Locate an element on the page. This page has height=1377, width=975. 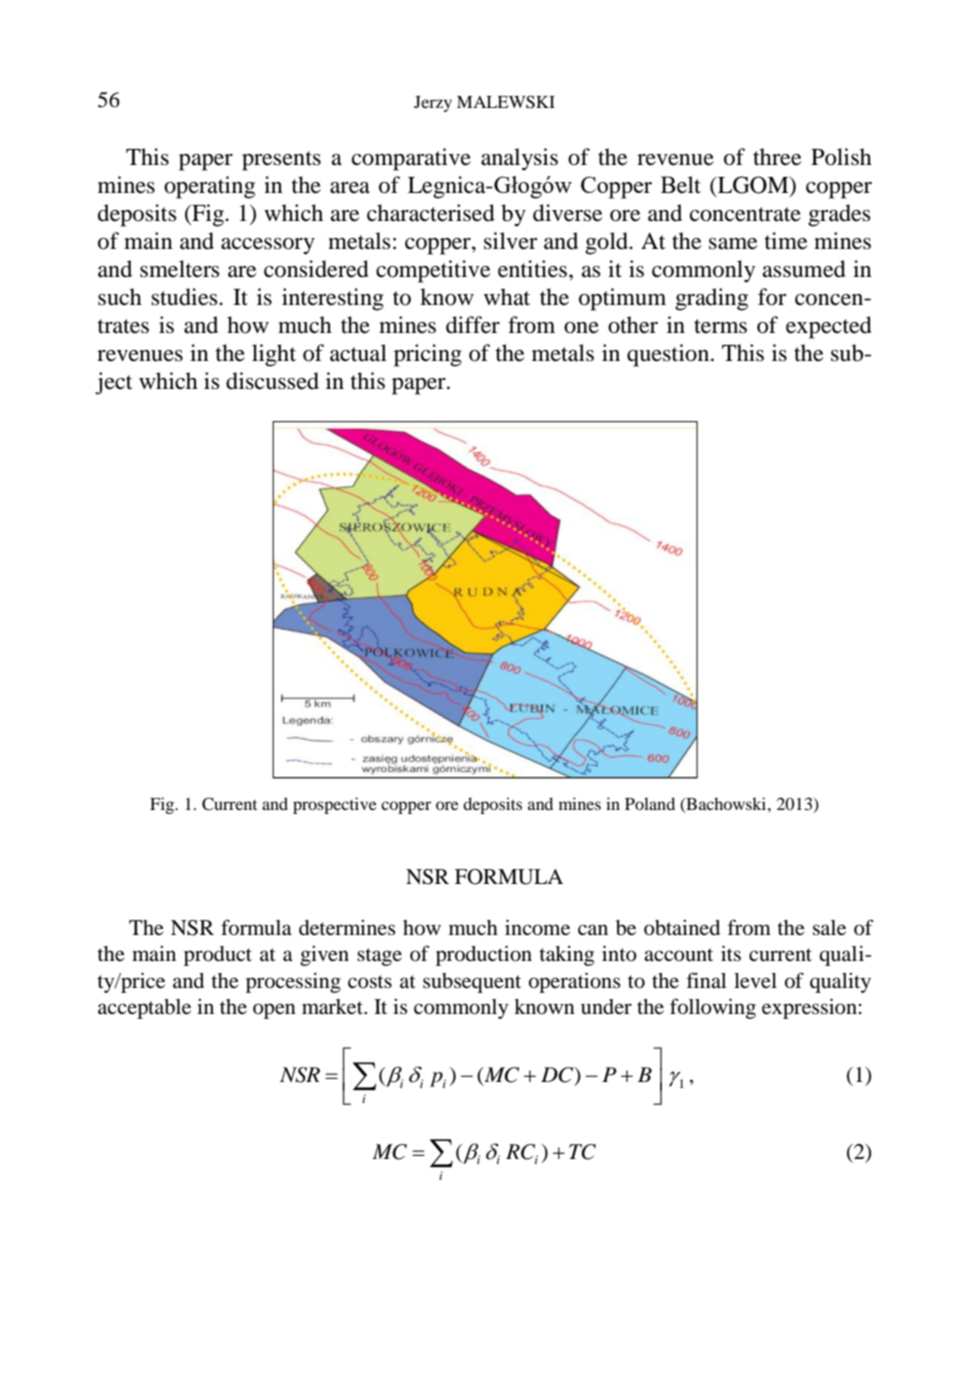
three is located at coordinates (777, 157).
